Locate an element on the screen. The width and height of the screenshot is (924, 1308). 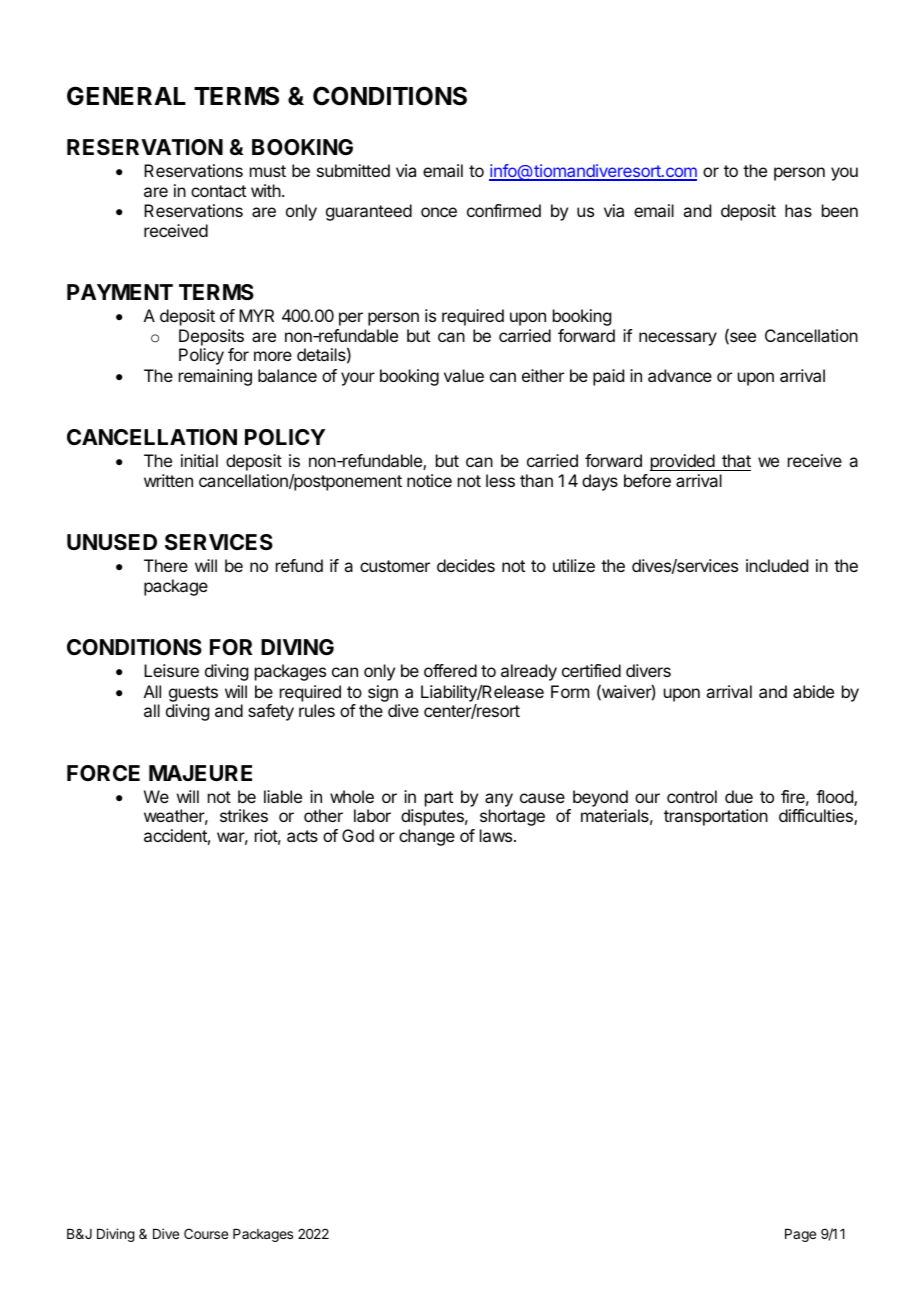
has is located at coordinates (798, 210).
